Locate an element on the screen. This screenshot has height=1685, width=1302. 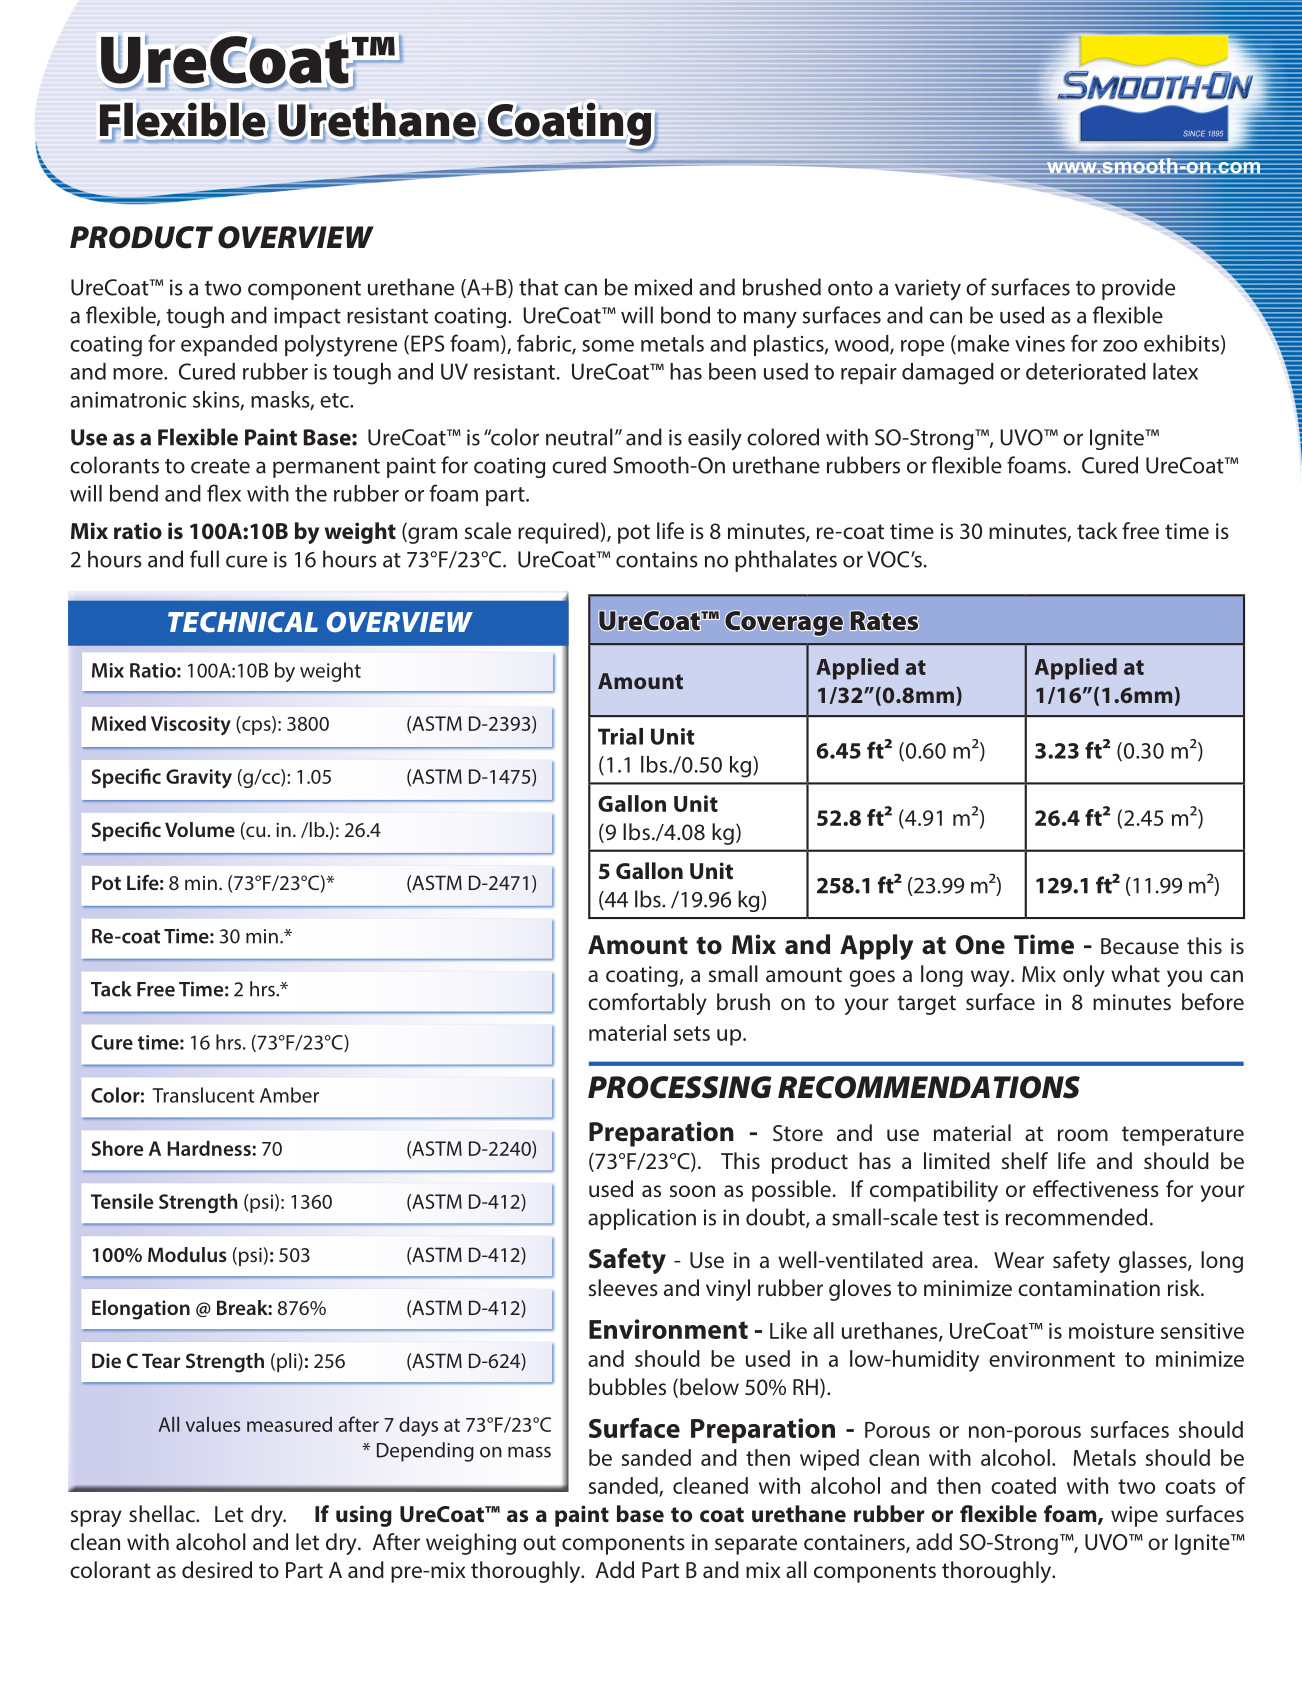
comfortably is located at coordinates (647, 1004).
